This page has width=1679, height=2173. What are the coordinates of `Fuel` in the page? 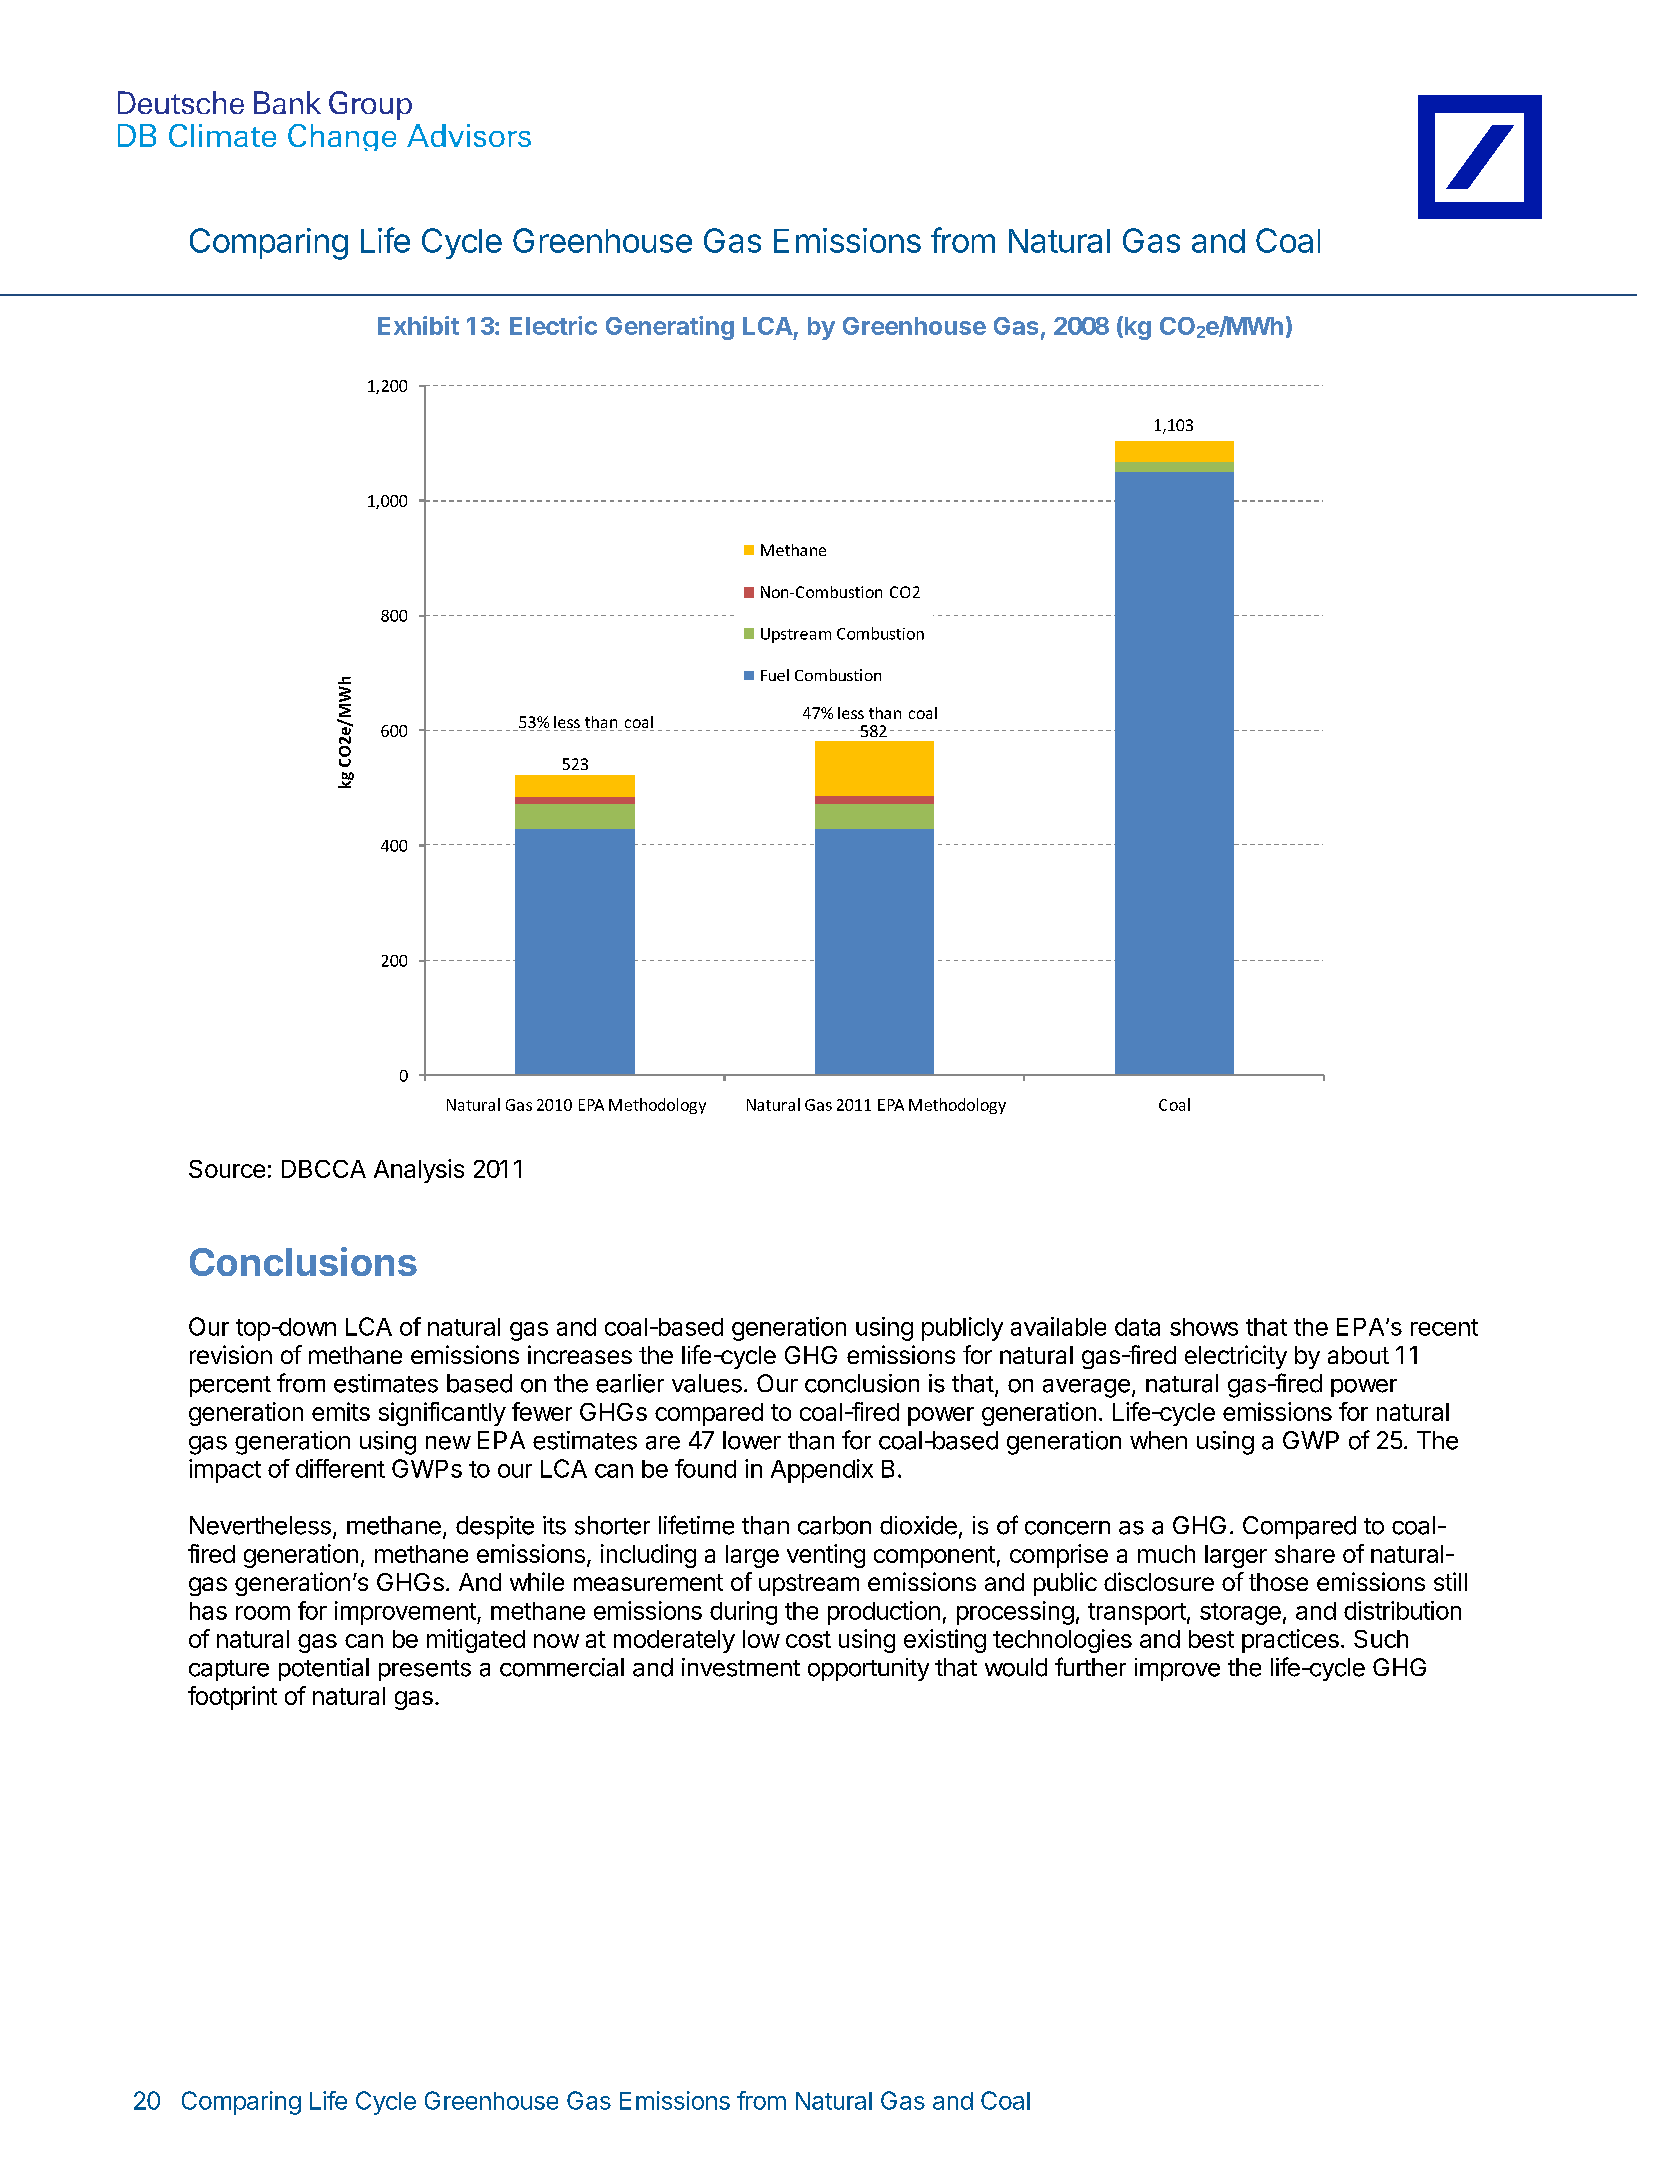 It's located at (775, 675).
